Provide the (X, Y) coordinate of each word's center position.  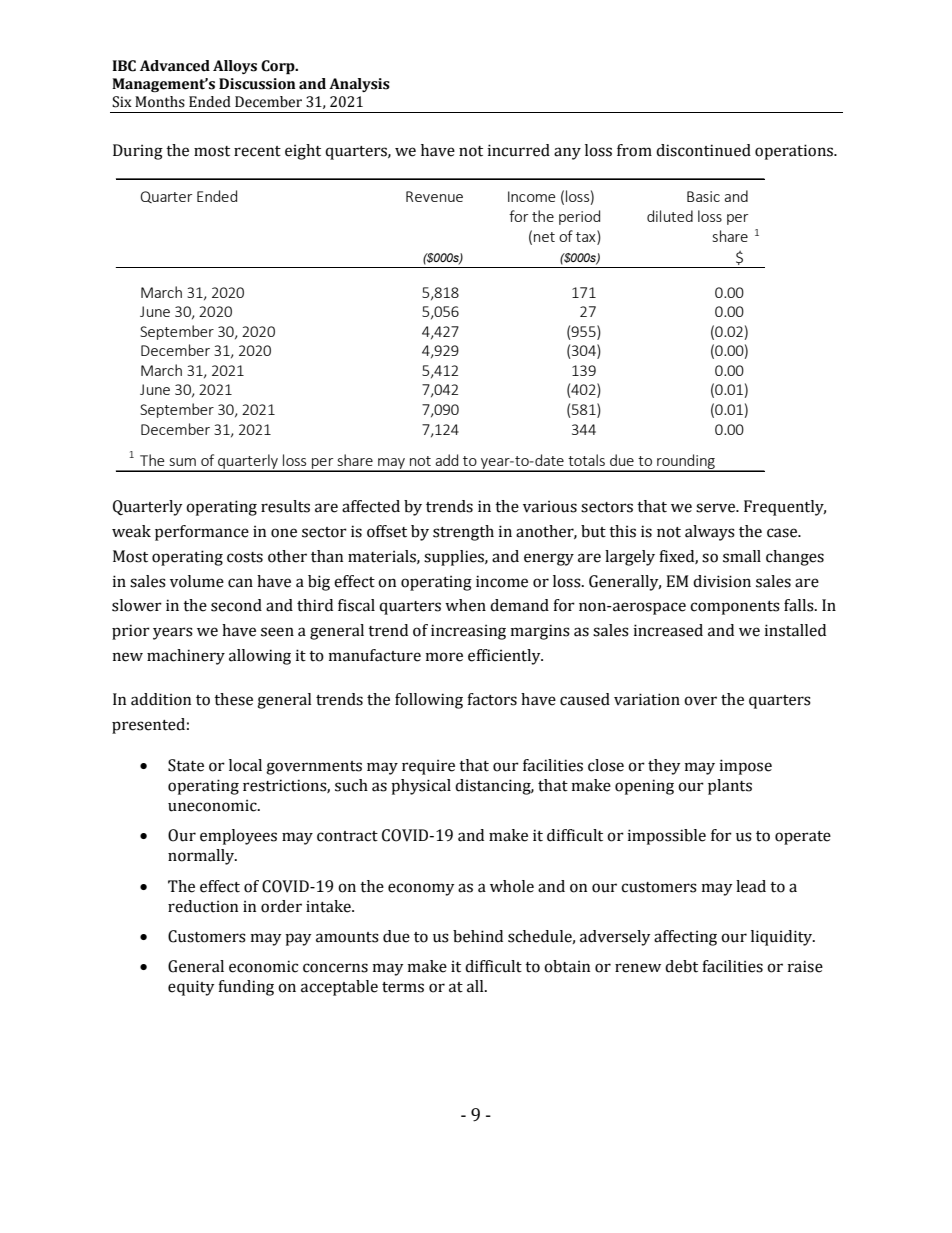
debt (681, 966)
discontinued (703, 150)
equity (191, 988)
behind (478, 936)
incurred (518, 150)
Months (160, 102)
